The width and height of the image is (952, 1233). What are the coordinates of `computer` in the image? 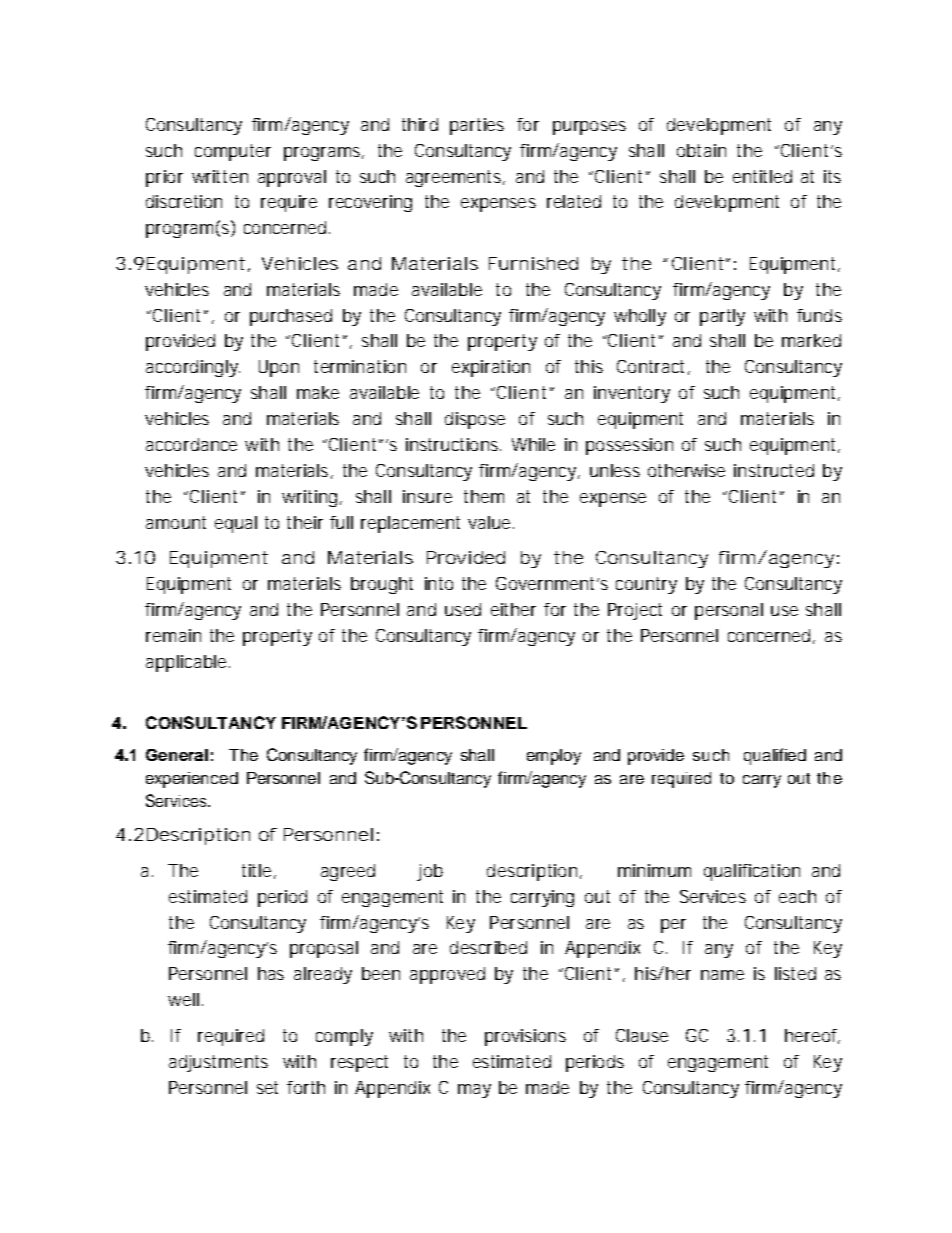 It's located at (233, 152).
